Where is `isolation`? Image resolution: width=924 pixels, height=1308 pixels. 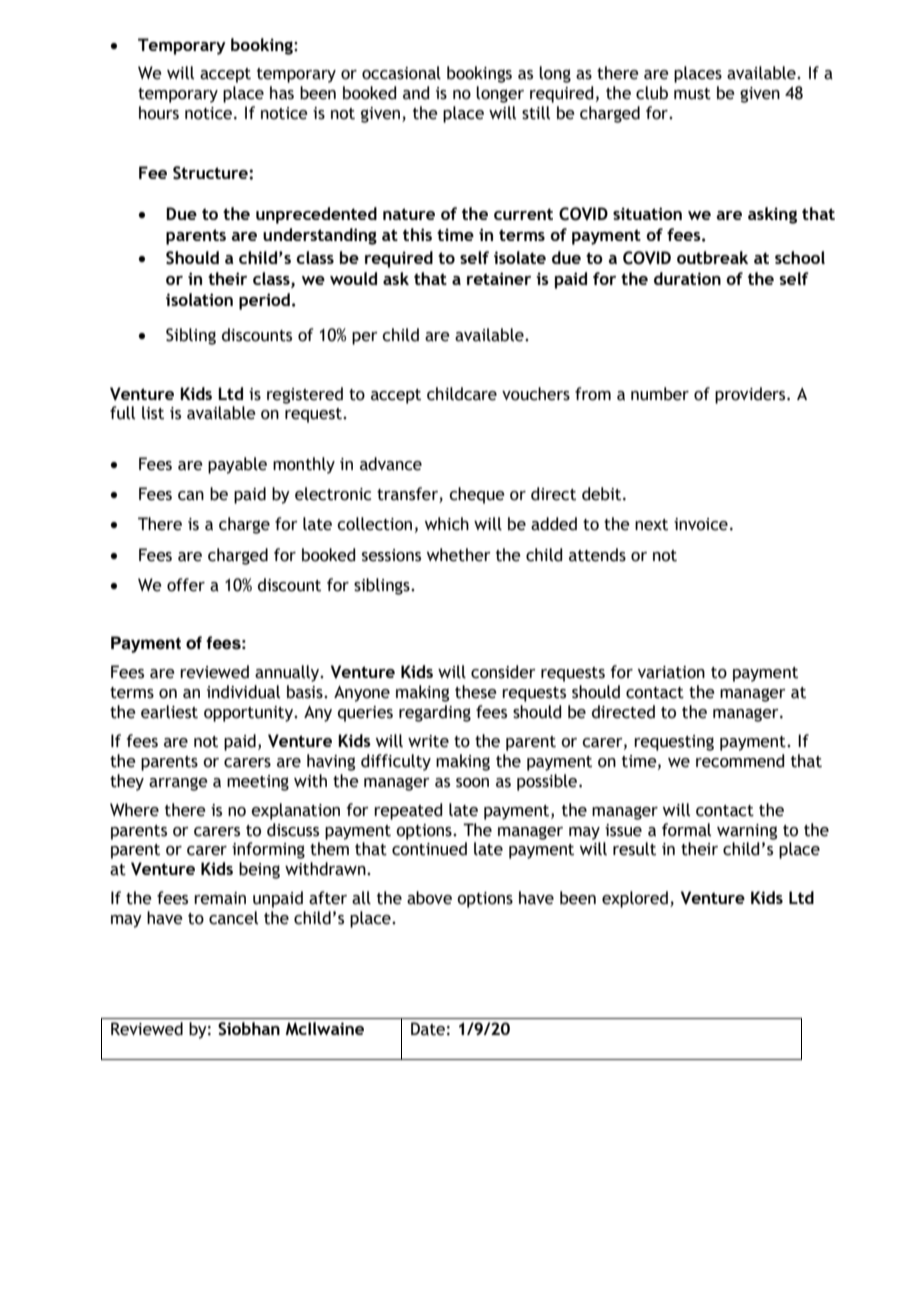 isolation is located at coordinates (199, 299).
